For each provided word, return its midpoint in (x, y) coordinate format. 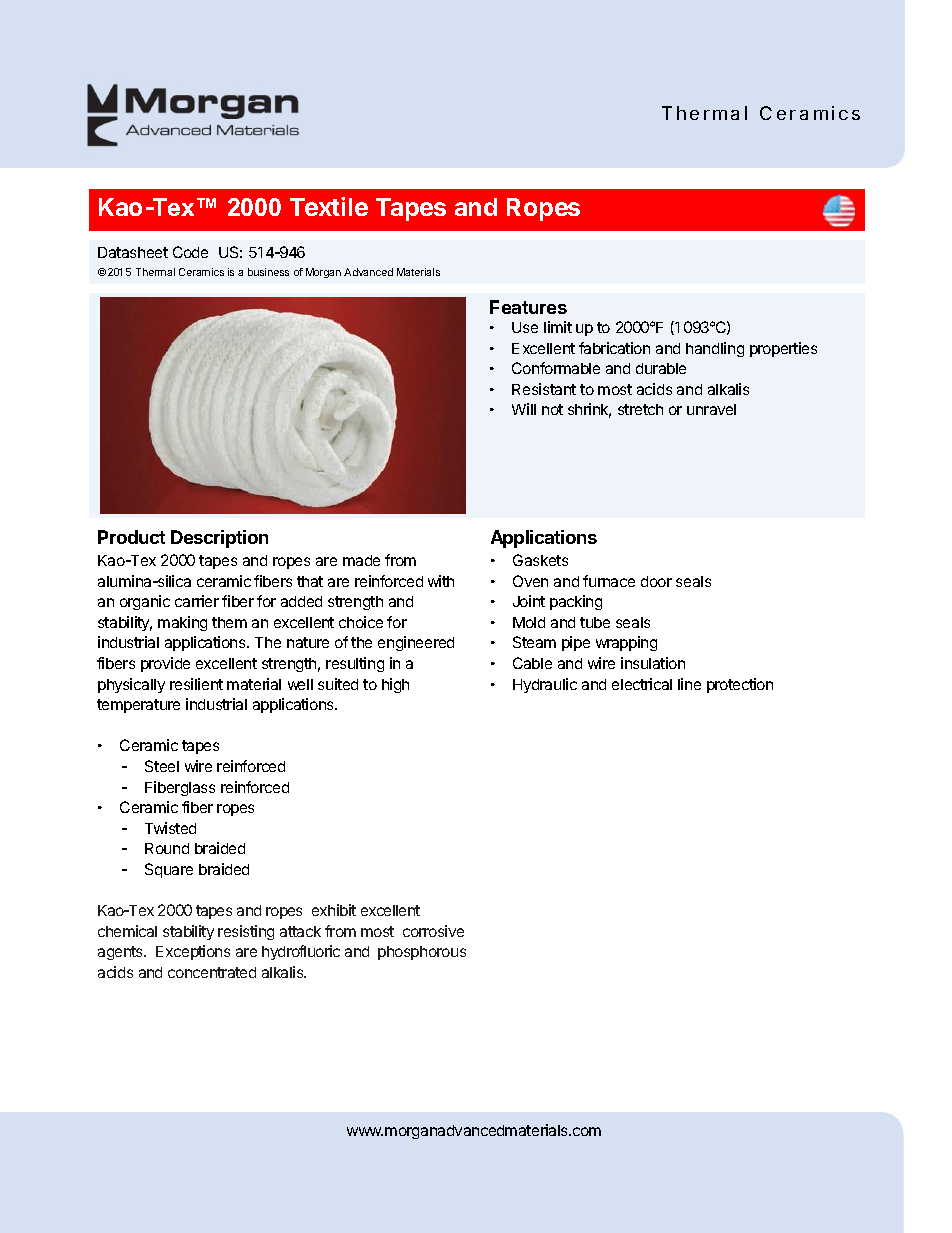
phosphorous (422, 953)
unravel (711, 409)
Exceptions (193, 952)
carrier (197, 601)
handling (715, 349)
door (656, 581)
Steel (162, 766)
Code (190, 252)
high (395, 685)
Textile (329, 206)
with (441, 581)
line (689, 684)
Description (219, 539)
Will (524, 409)
